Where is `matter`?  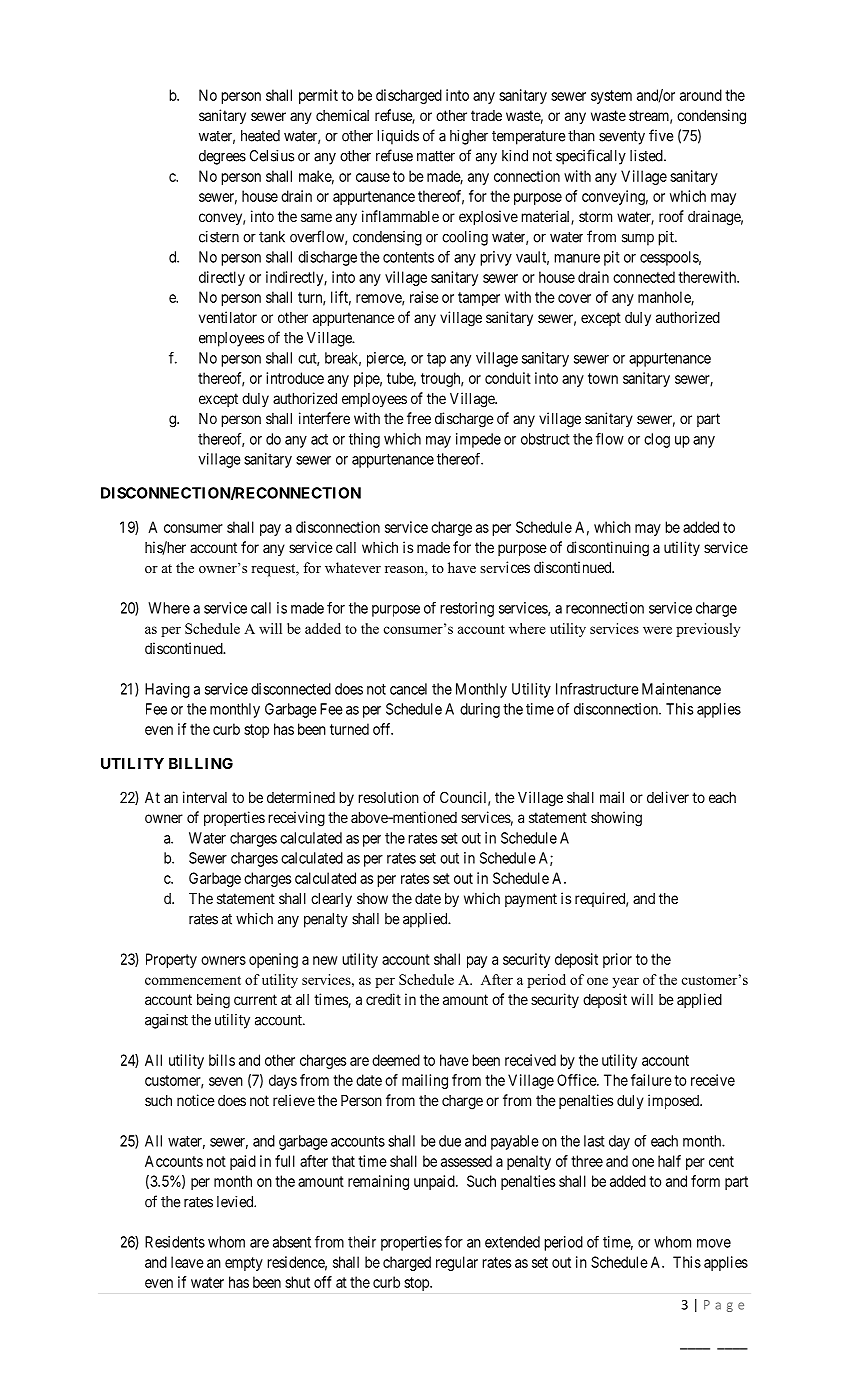 matter is located at coordinates (436, 156).
